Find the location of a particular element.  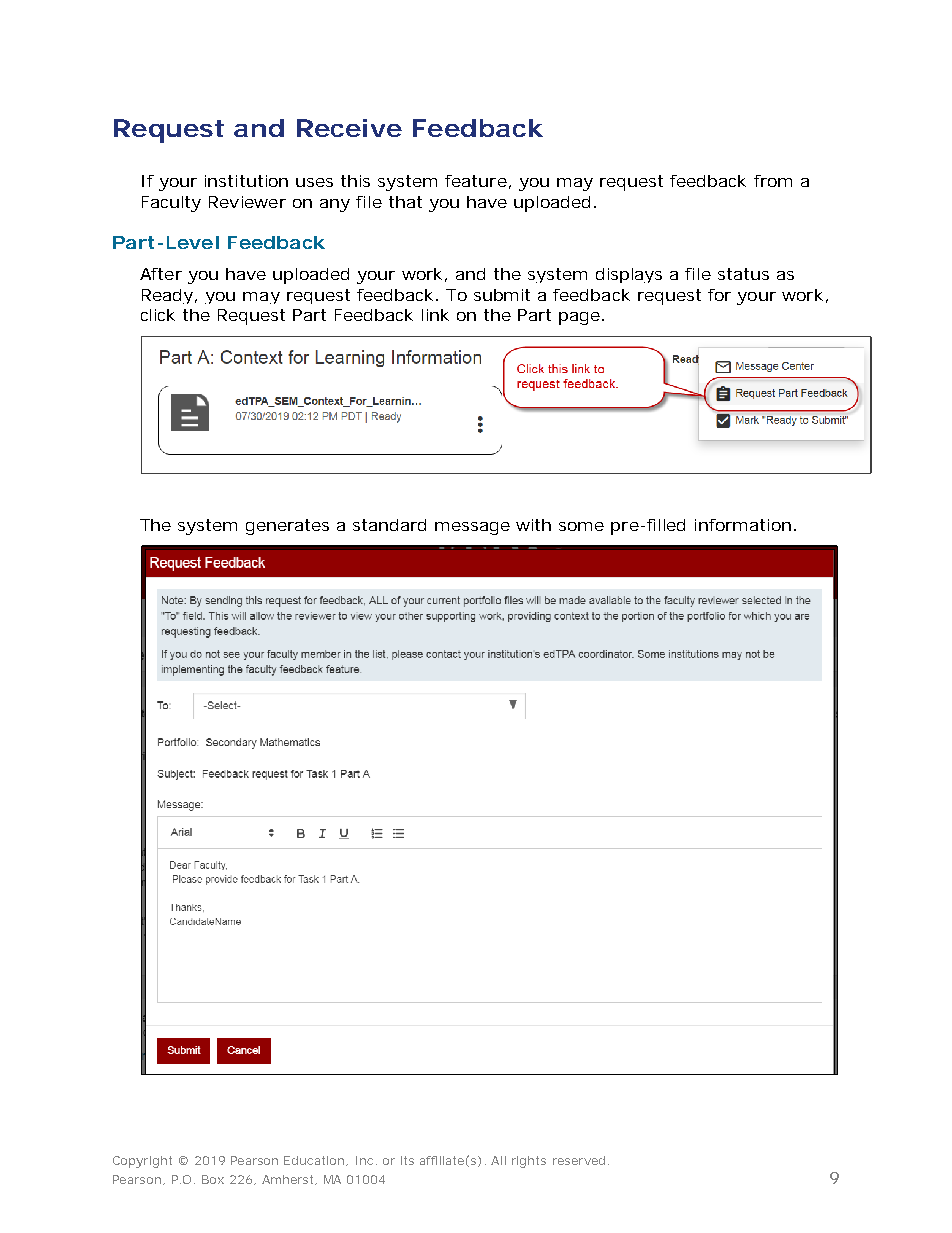

institution is located at coordinates (246, 181).
